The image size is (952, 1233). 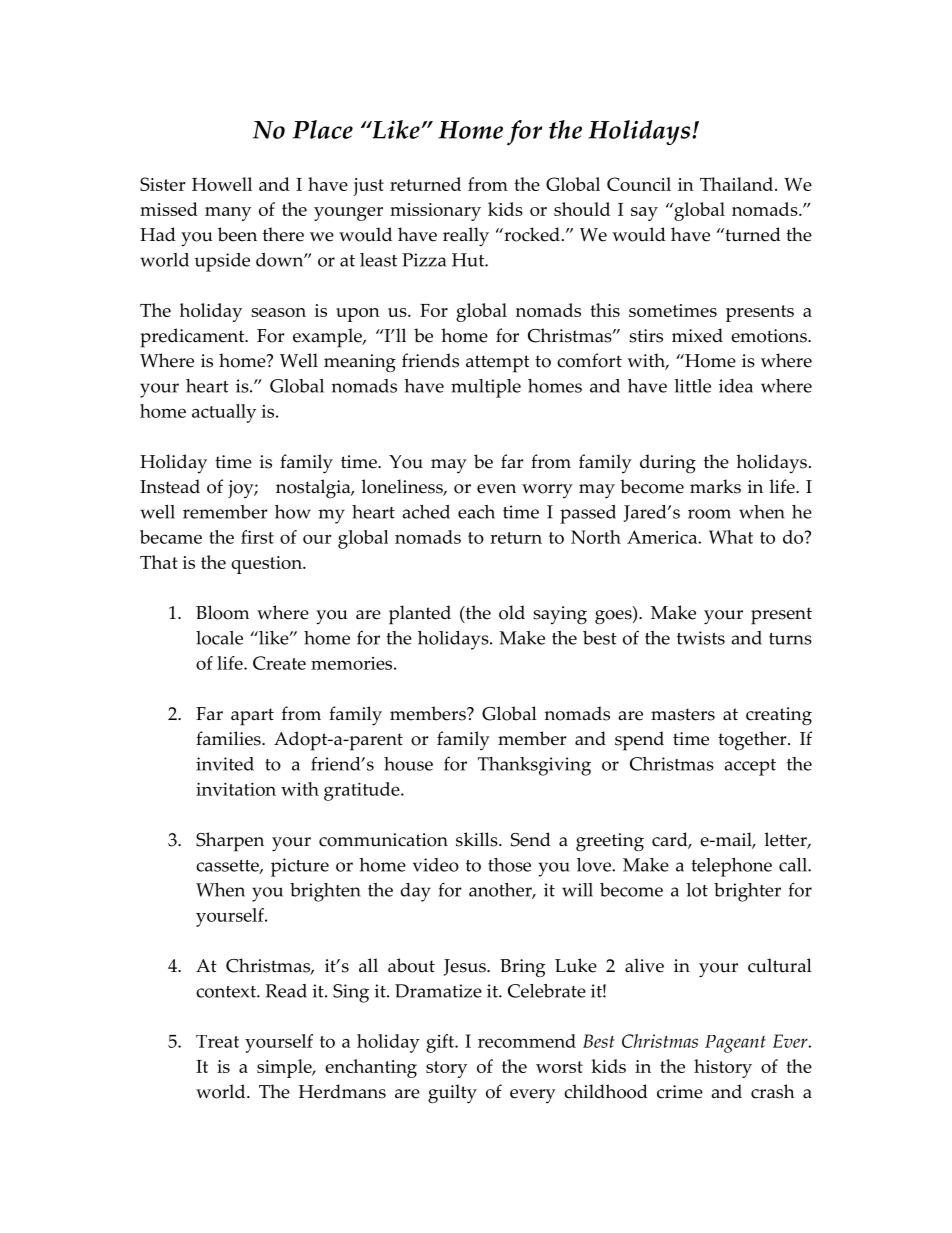 I want to click on twists, so click(x=701, y=638).
